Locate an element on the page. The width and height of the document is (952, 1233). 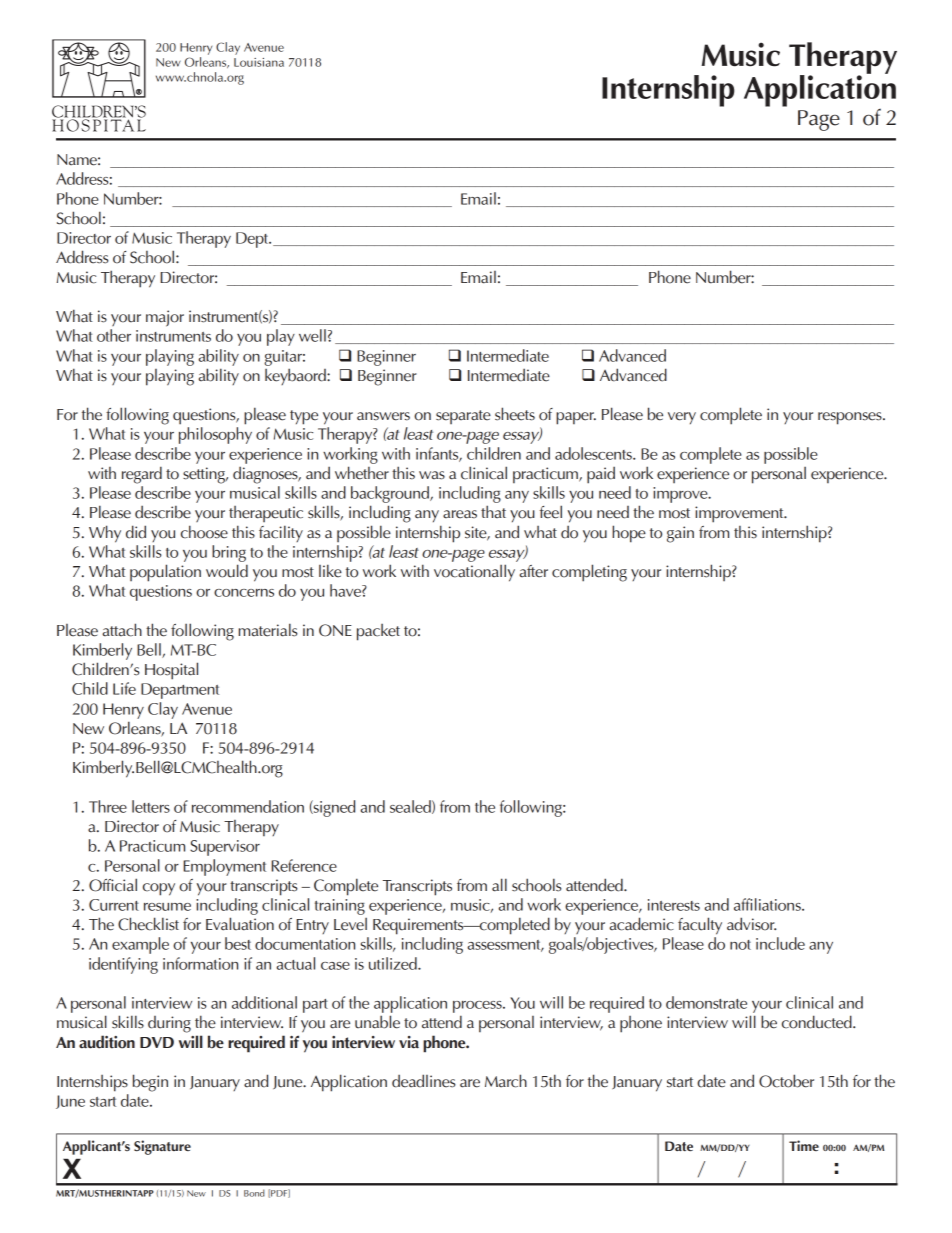
affiliations is located at coordinates (768, 904).
